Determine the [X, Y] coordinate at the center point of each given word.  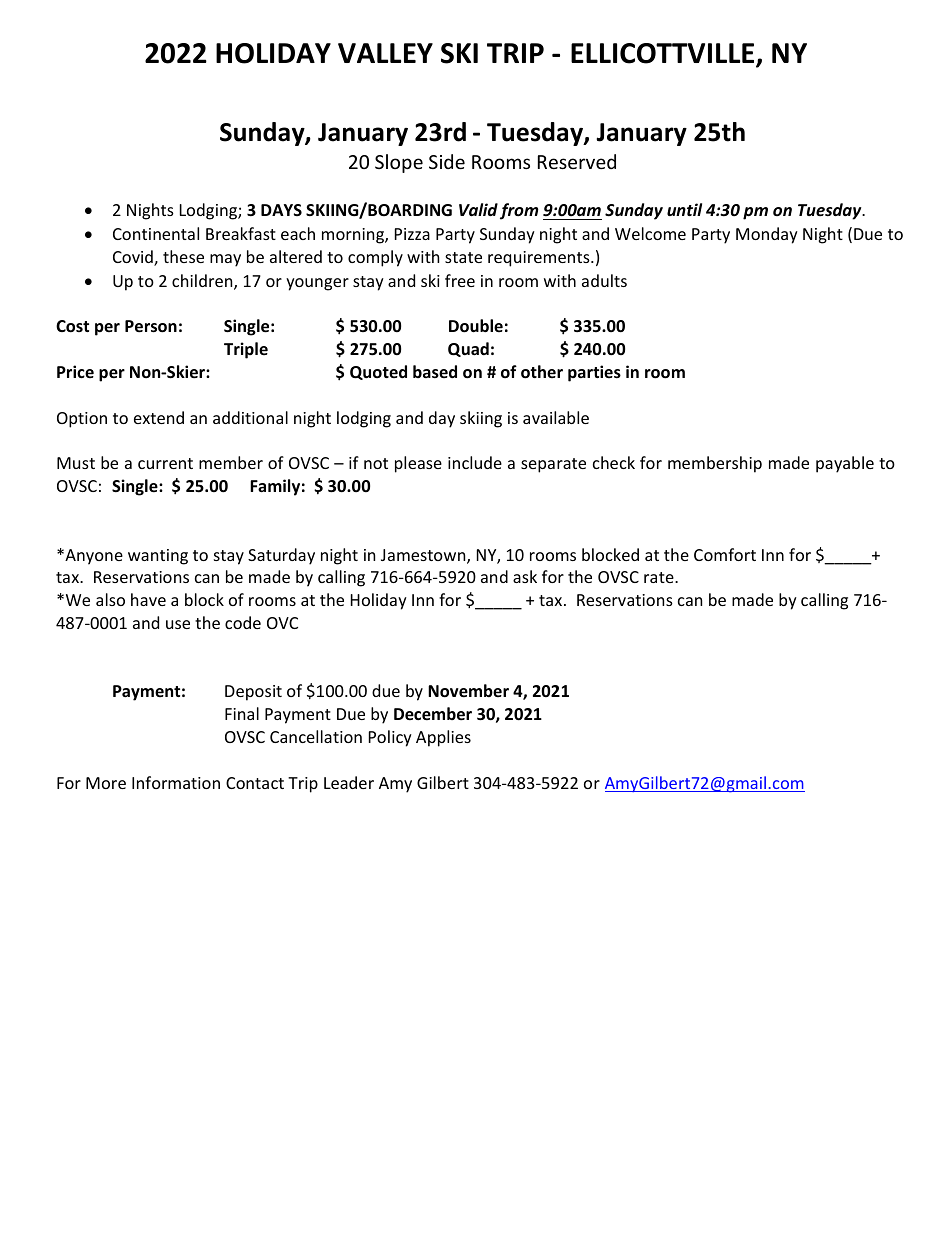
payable [845, 464]
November [468, 691]
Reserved [577, 161]
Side [447, 161]
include [475, 462]
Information [176, 782]
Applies [443, 738]
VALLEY [385, 53]
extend [159, 417]
